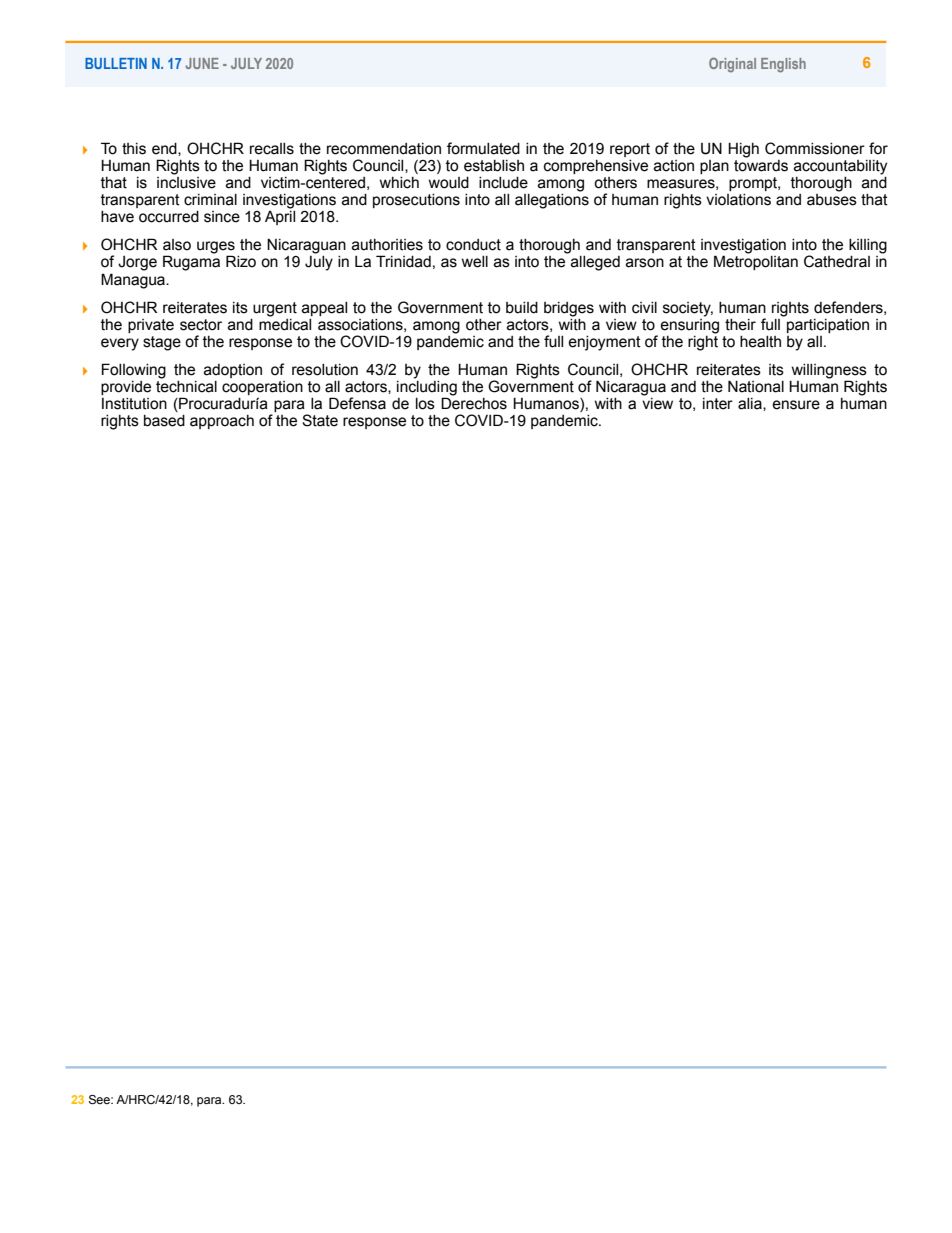 This screenshot has height=1233, width=952. I want to click on ensure, so click(796, 405).
